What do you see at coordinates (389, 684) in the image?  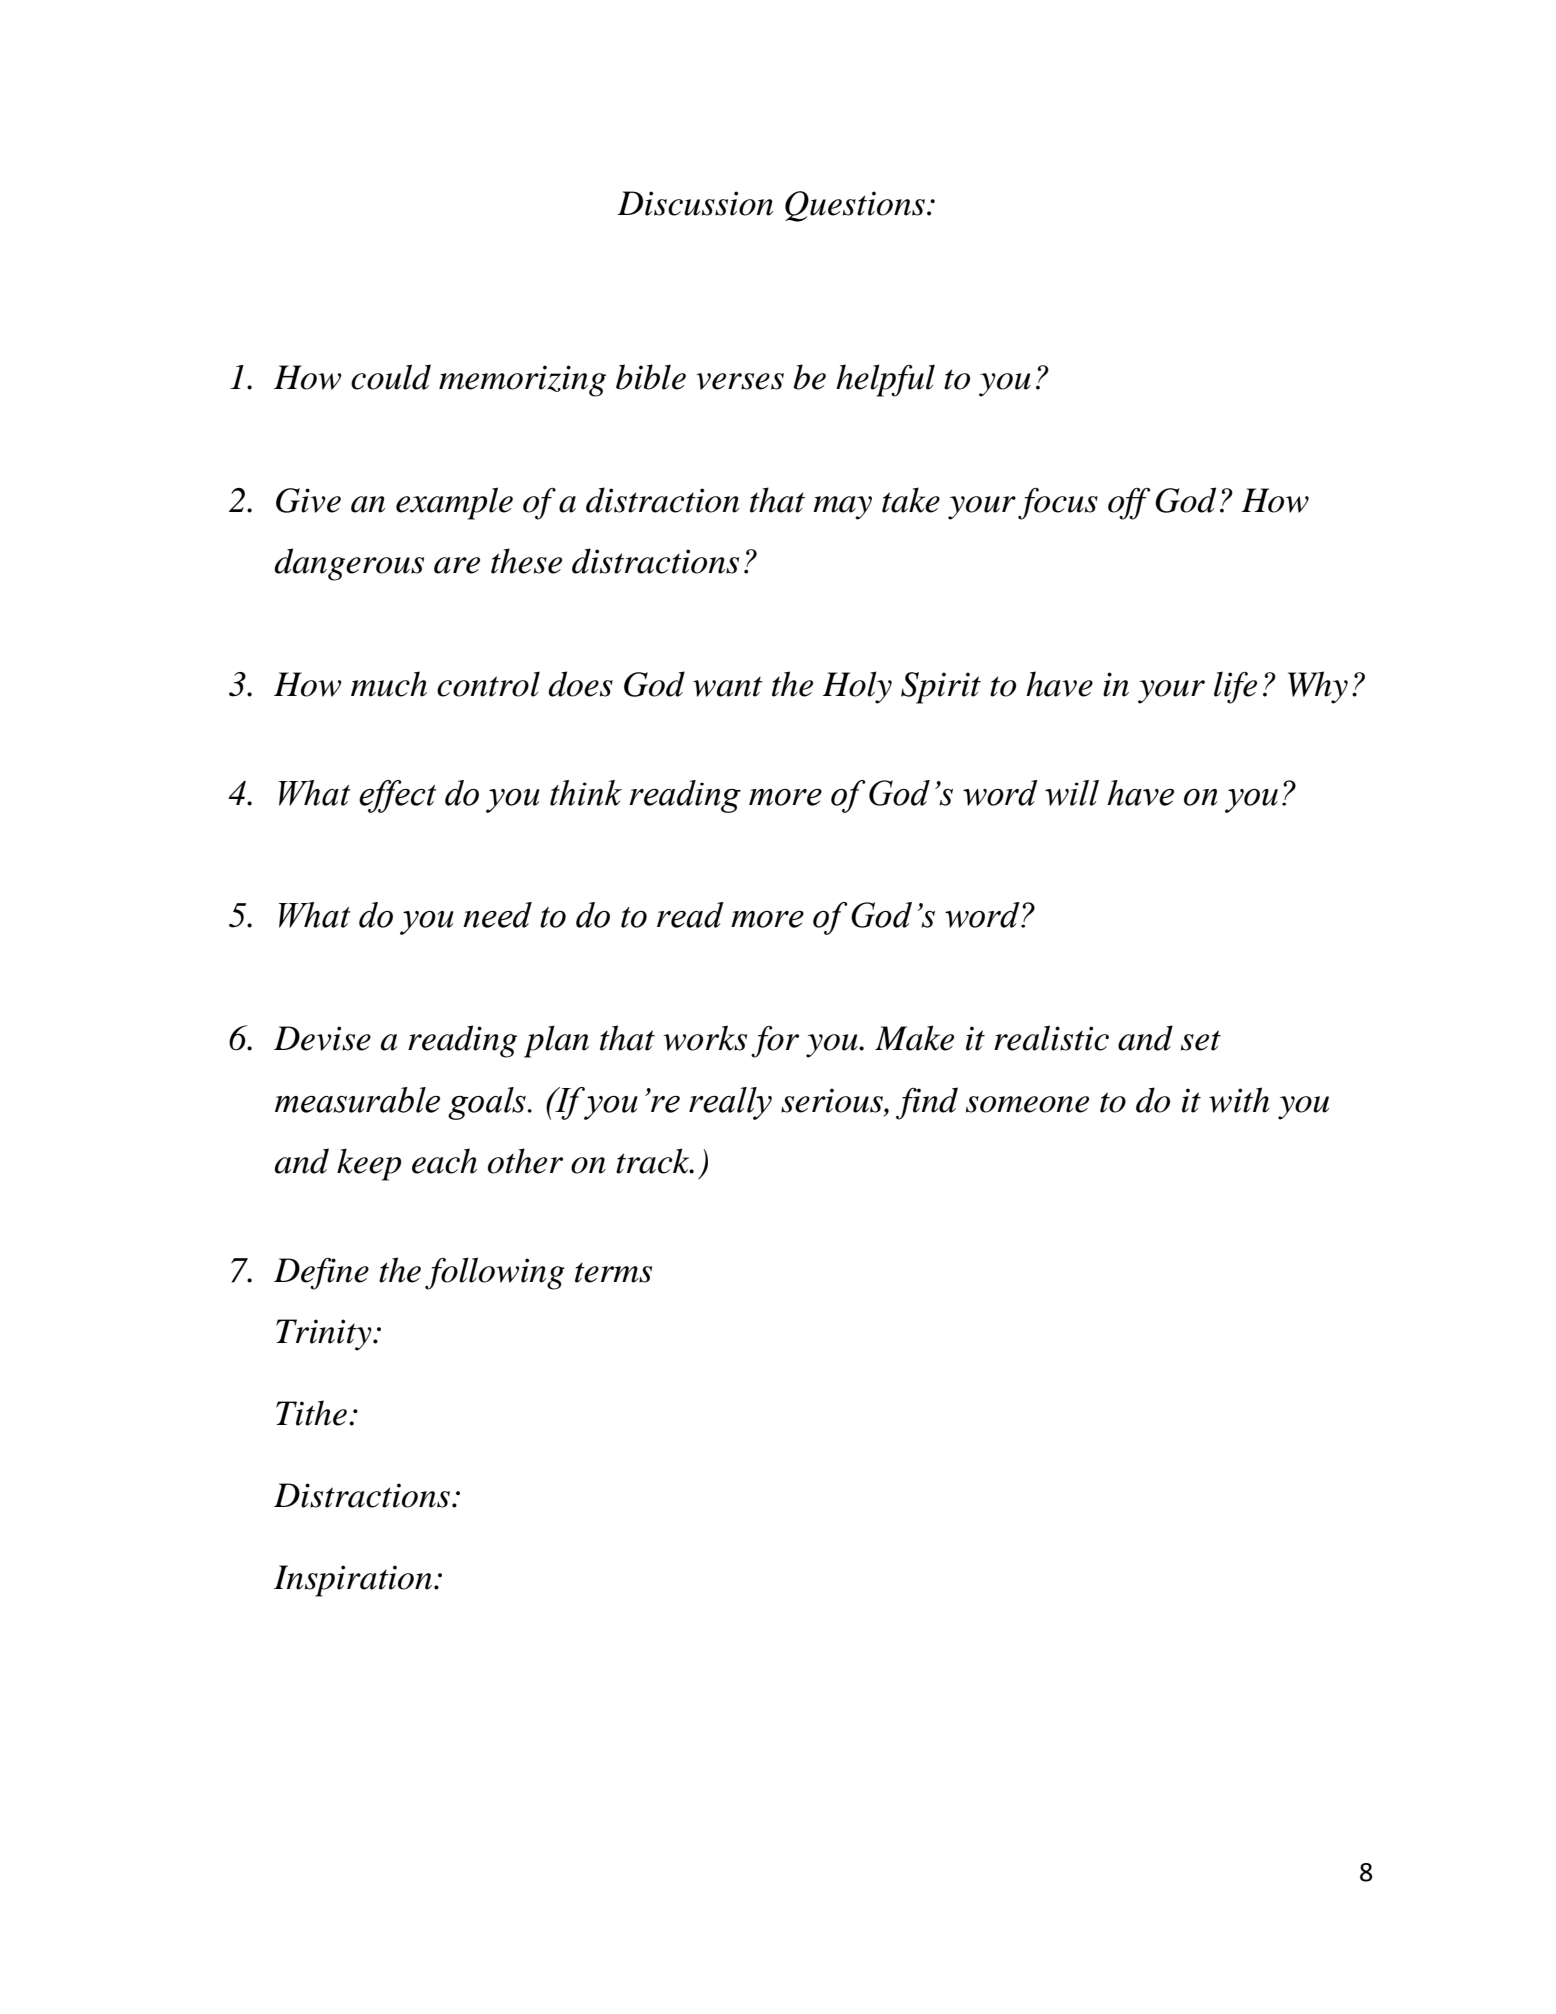 I see `much` at bounding box center [389, 684].
